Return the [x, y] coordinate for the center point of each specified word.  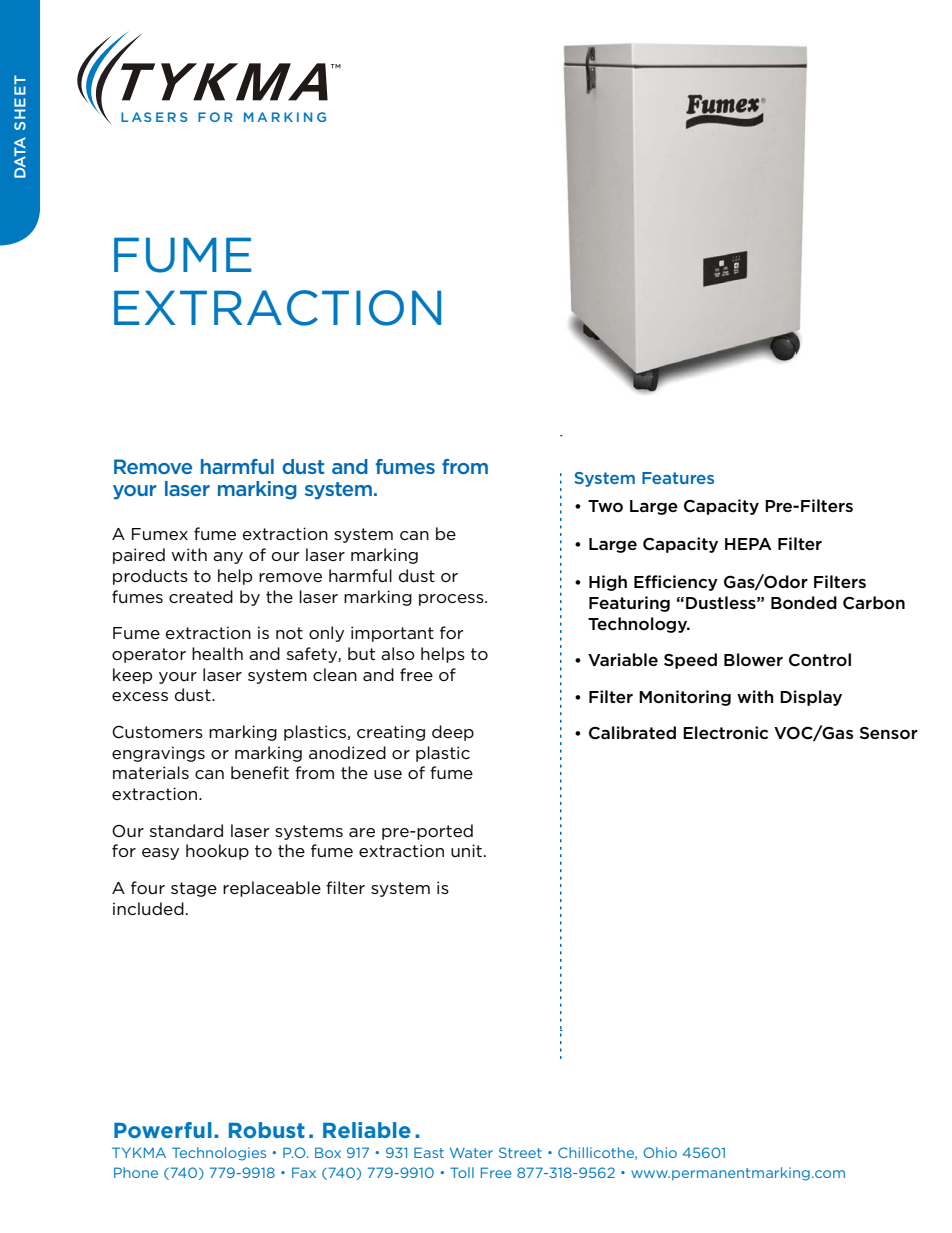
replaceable [272, 889]
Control [820, 660]
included [148, 908]
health [217, 653]
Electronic [725, 733]
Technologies [219, 1154]
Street [520, 1152]
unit [468, 850]
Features [678, 478]
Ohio [660, 1152]
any [228, 558]
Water [471, 1152]
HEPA [748, 544]
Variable [623, 659]
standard [186, 830]
